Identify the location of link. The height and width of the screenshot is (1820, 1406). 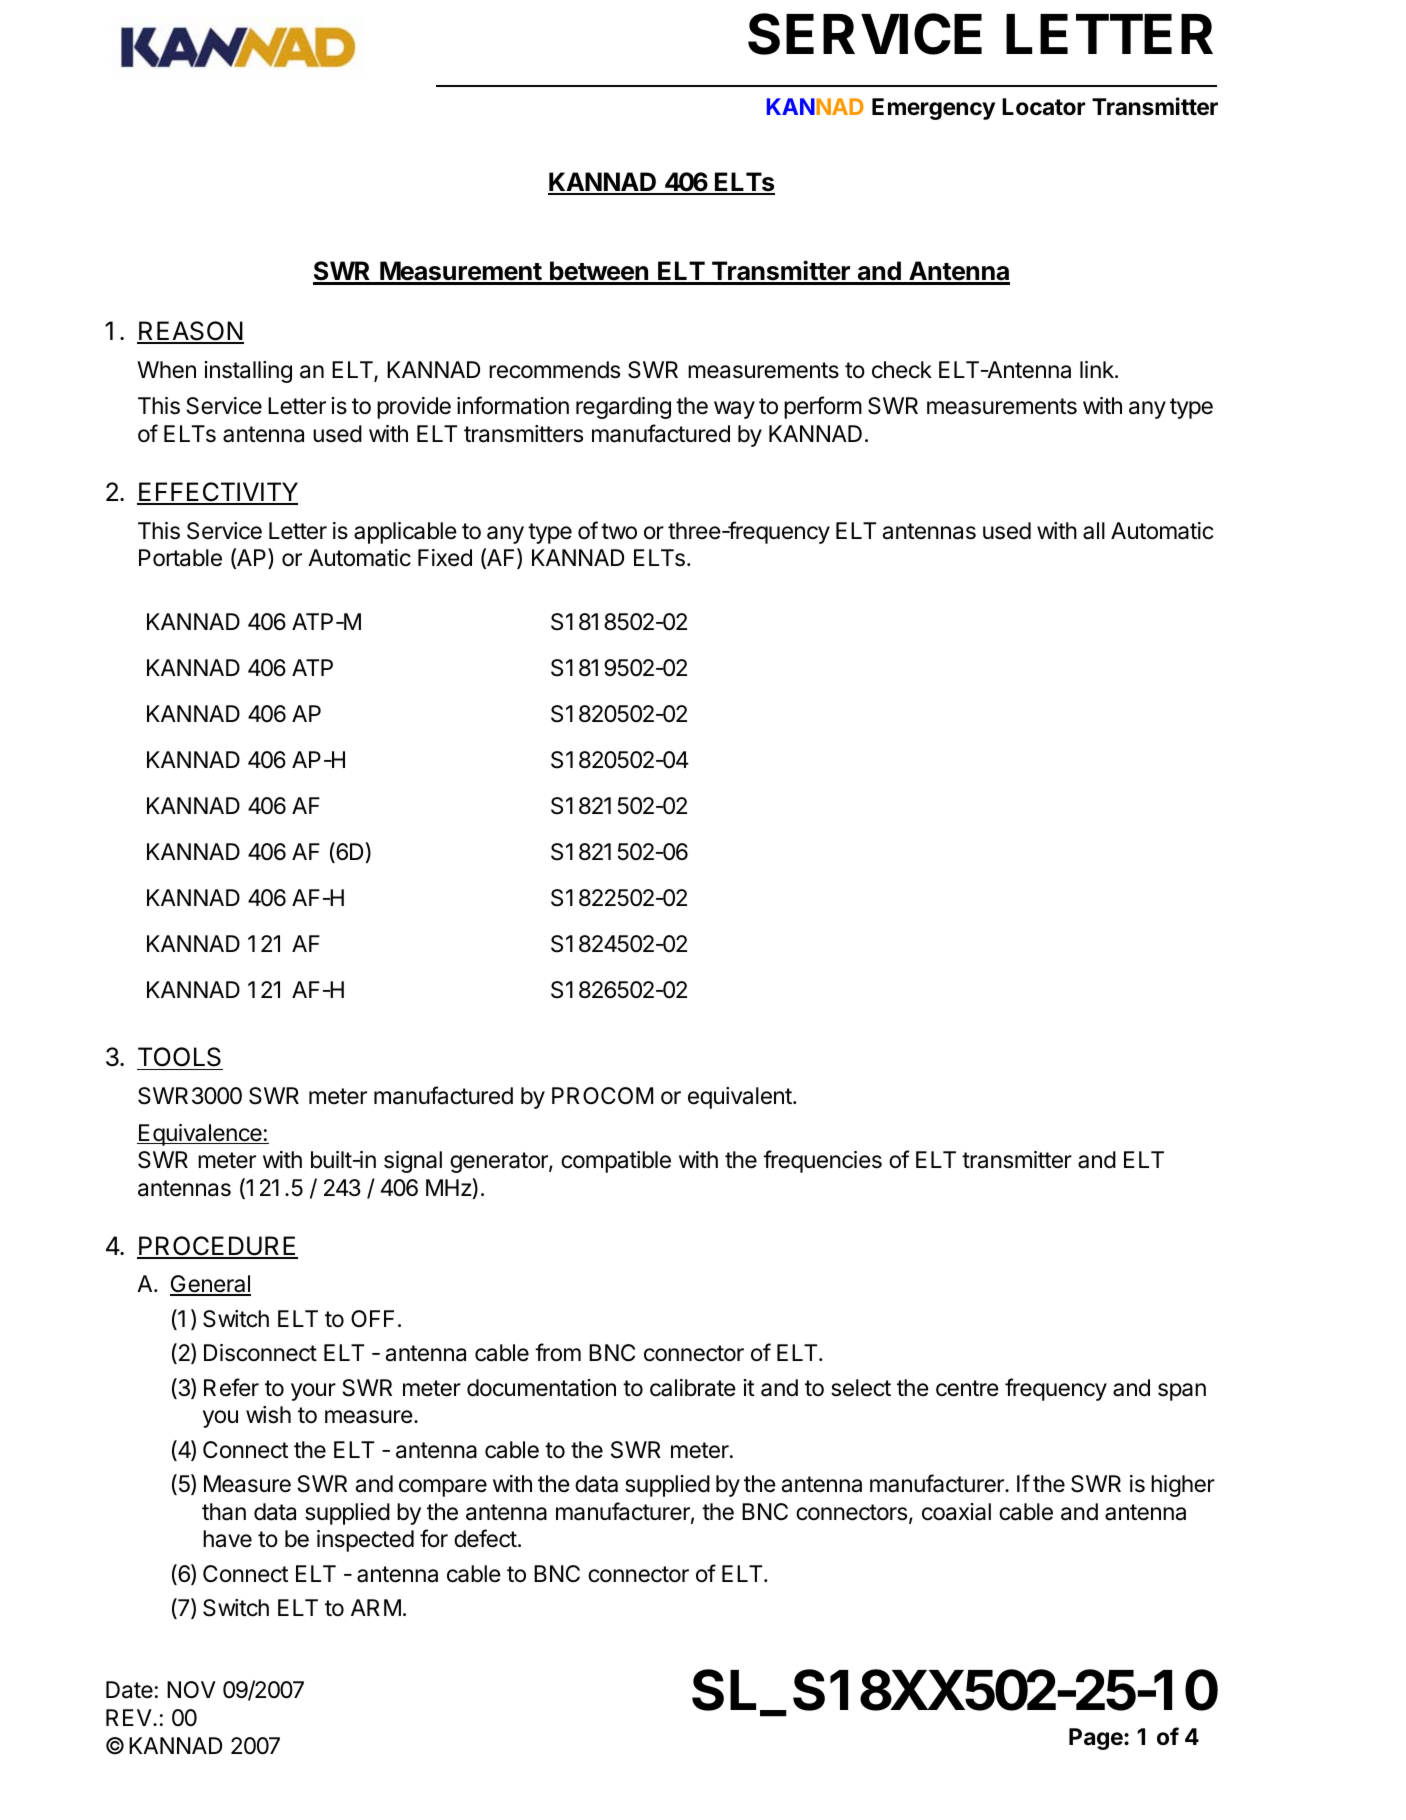
(1098, 369).
